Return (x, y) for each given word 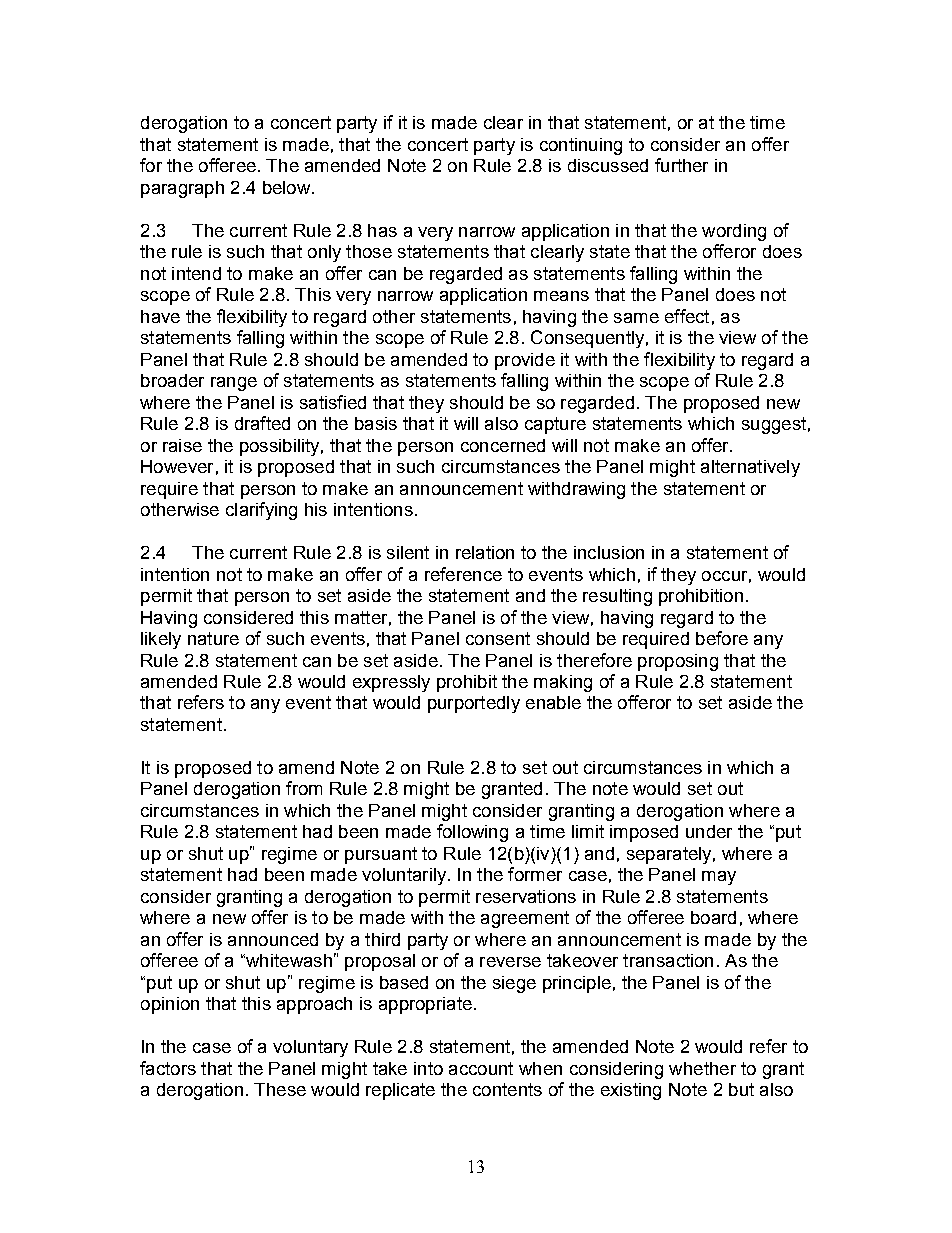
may (719, 878)
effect (687, 316)
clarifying (261, 511)
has (382, 230)
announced (273, 939)
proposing (678, 662)
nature (213, 638)
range (234, 384)
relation (485, 552)
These (280, 1089)
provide (525, 361)
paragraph (182, 189)
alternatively (750, 468)
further (681, 165)
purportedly (474, 704)
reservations (526, 896)
